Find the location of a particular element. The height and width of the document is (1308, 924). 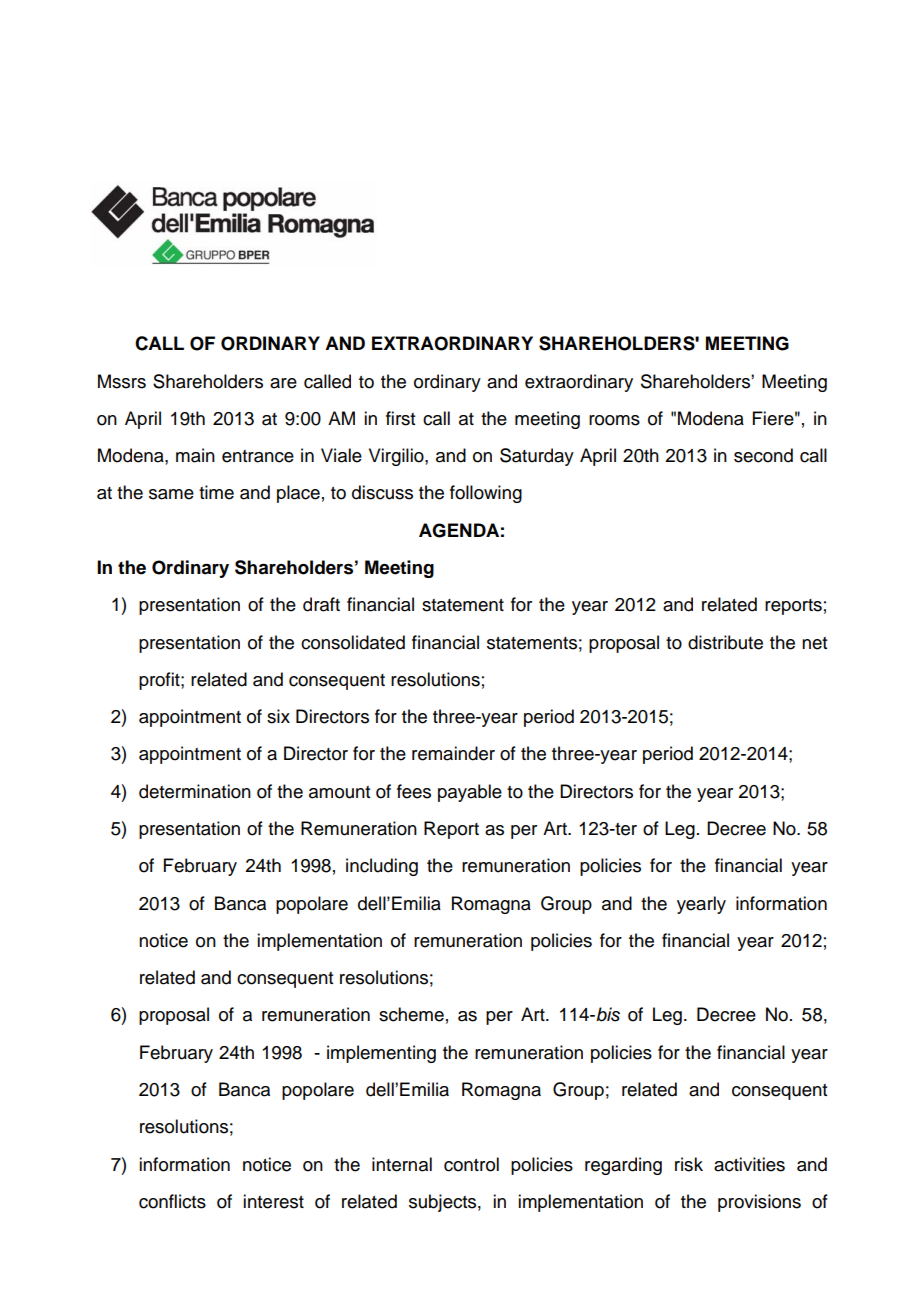

scheme is located at coordinates (411, 1014).
